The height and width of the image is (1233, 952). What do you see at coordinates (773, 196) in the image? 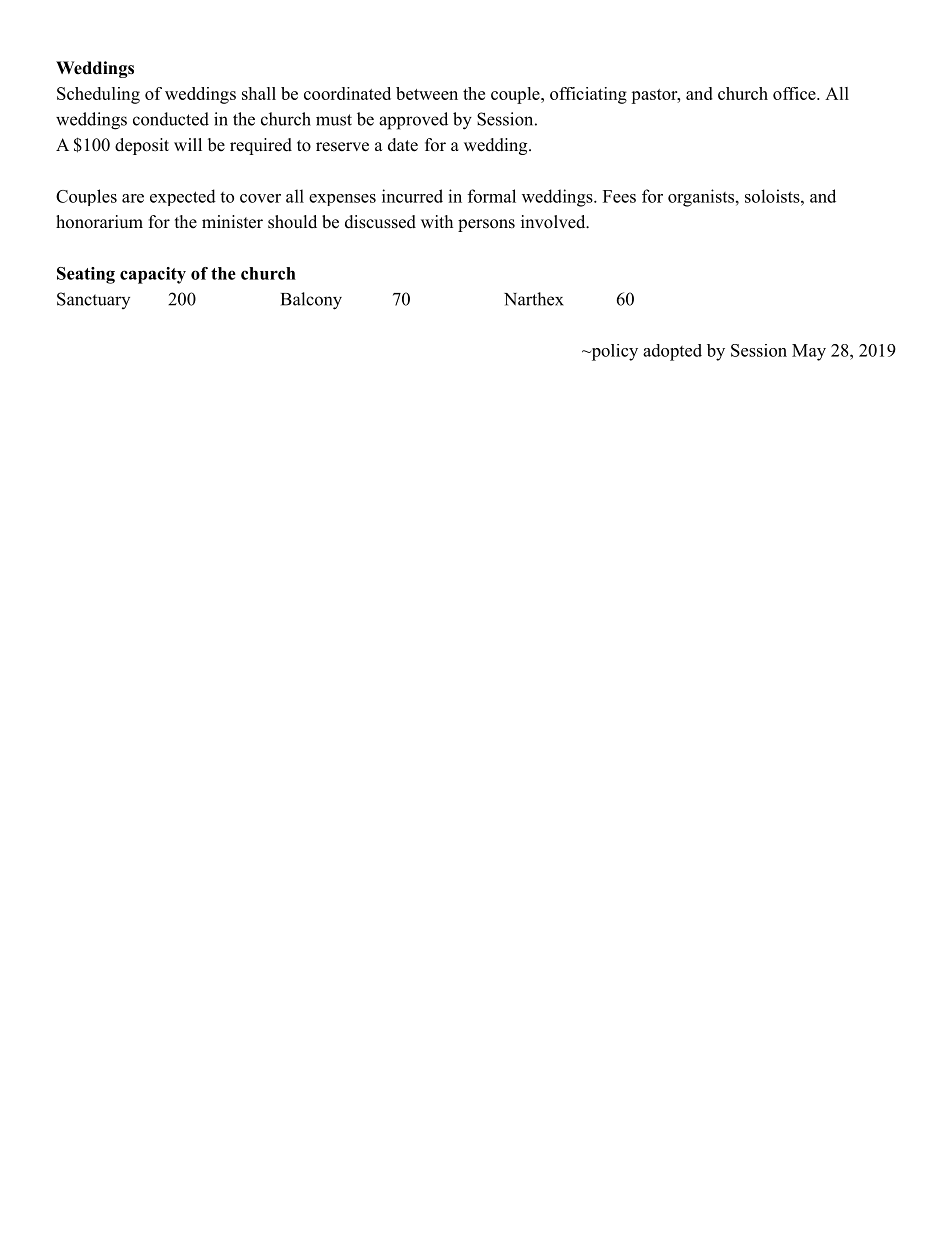
I see `soloists` at bounding box center [773, 196].
